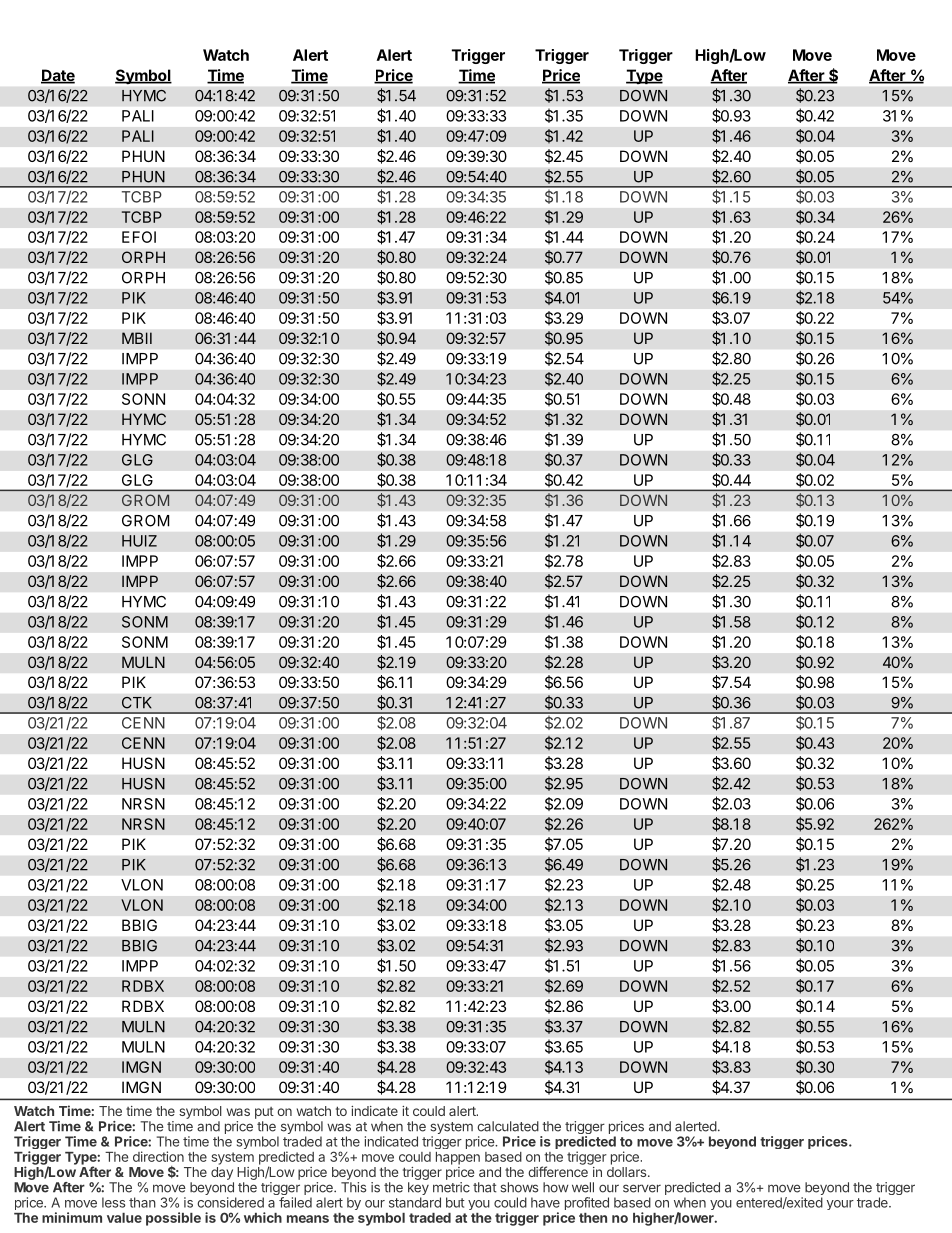 The height and width of the page is (1233, 952). What do you see at coordinates (58, 76) in the page?
I see `Date` at bounding box center [58, 76].
